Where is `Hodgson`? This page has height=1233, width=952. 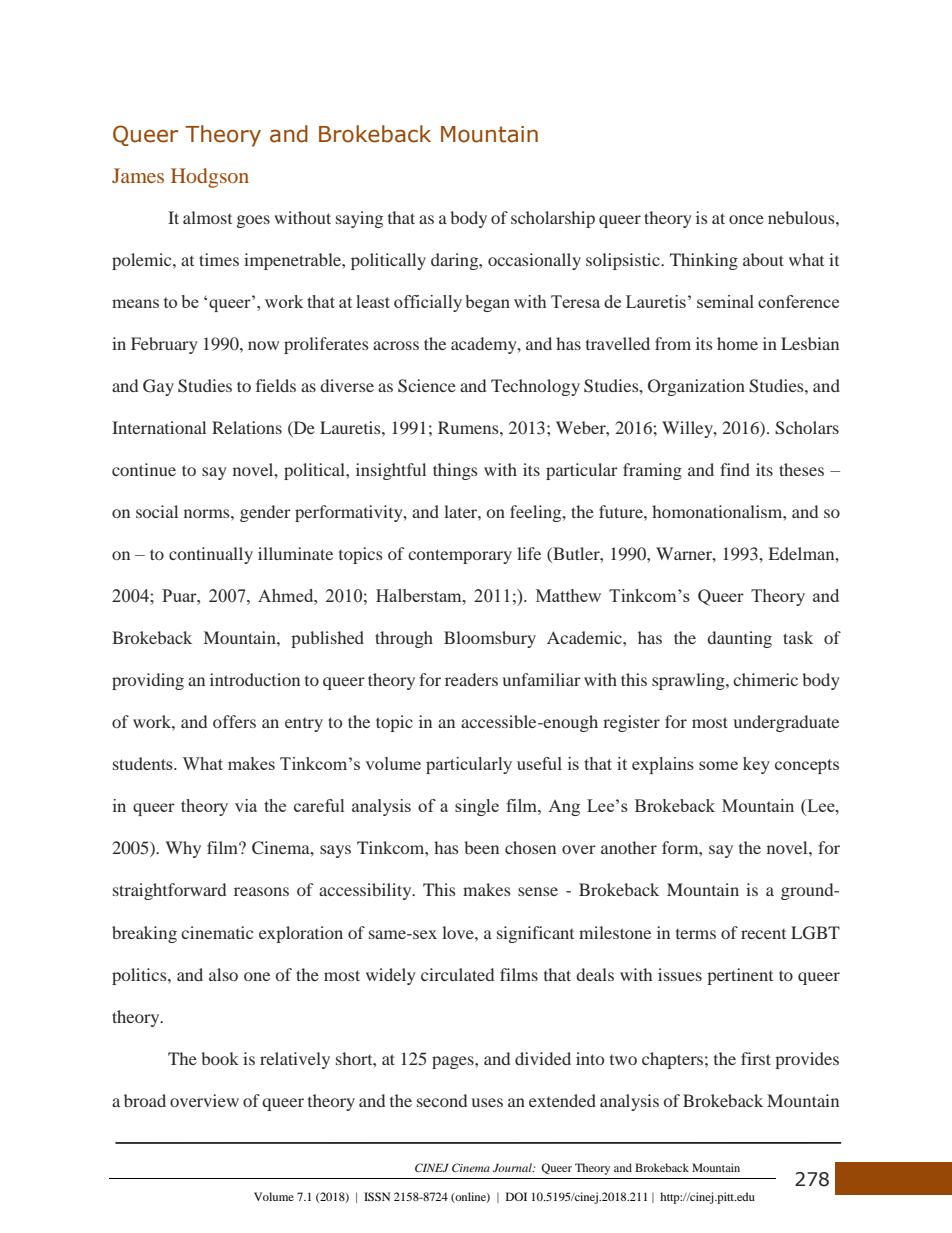 Hodgson is located at coordinates (210, 178).
